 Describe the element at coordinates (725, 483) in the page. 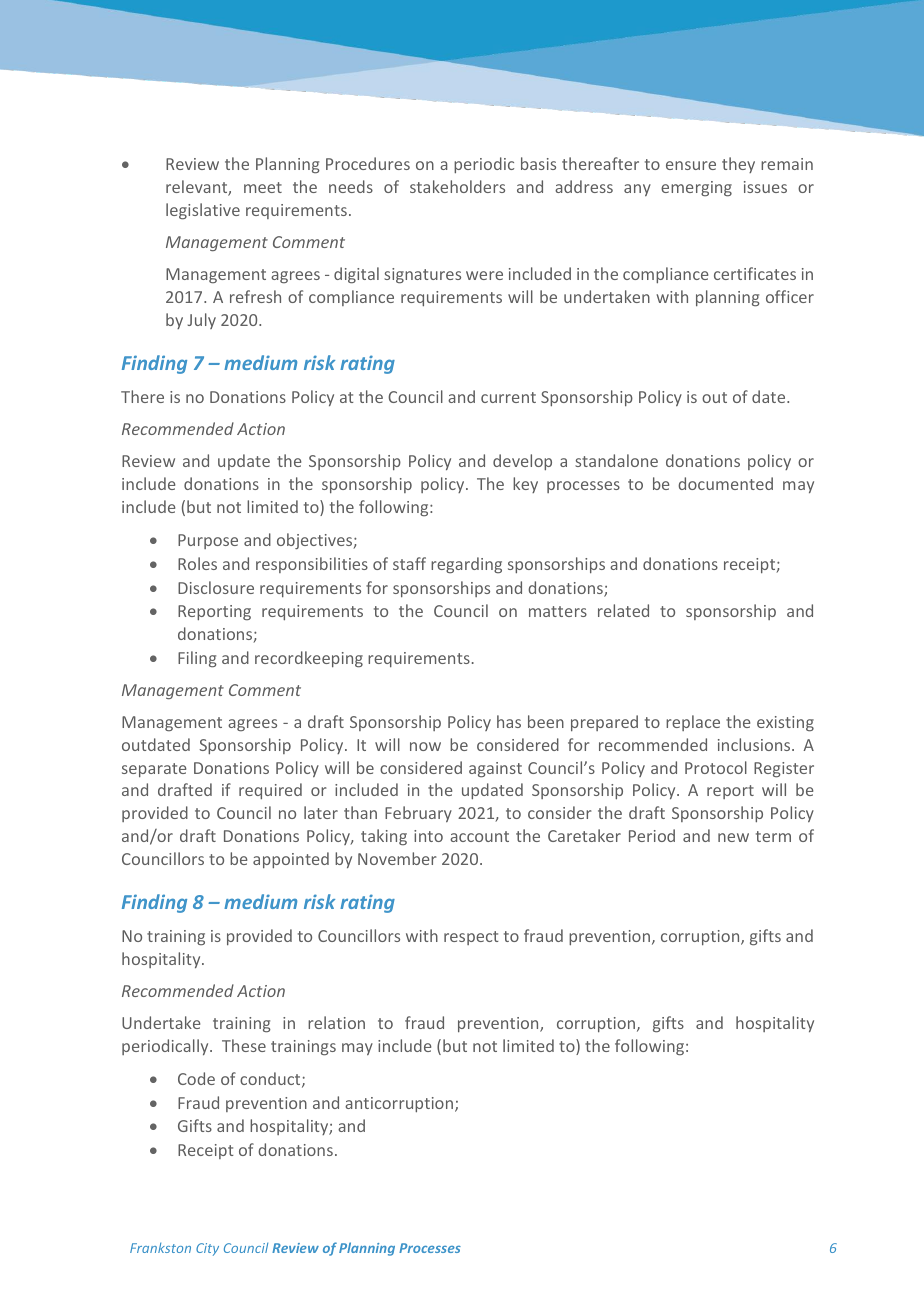

I see `documented` at that location.
